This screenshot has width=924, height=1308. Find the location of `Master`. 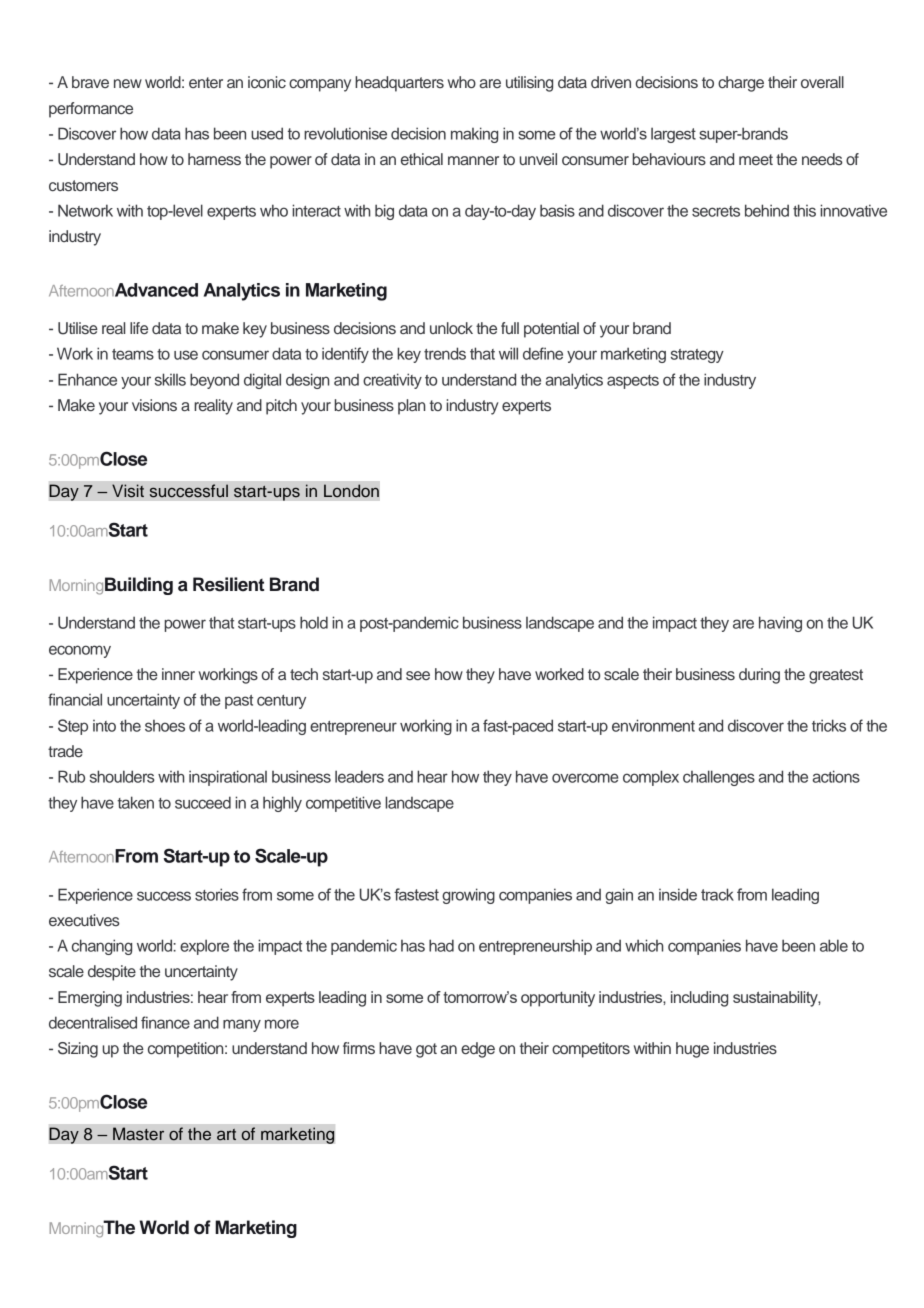

Master is located at coordinates (138, 1134).
